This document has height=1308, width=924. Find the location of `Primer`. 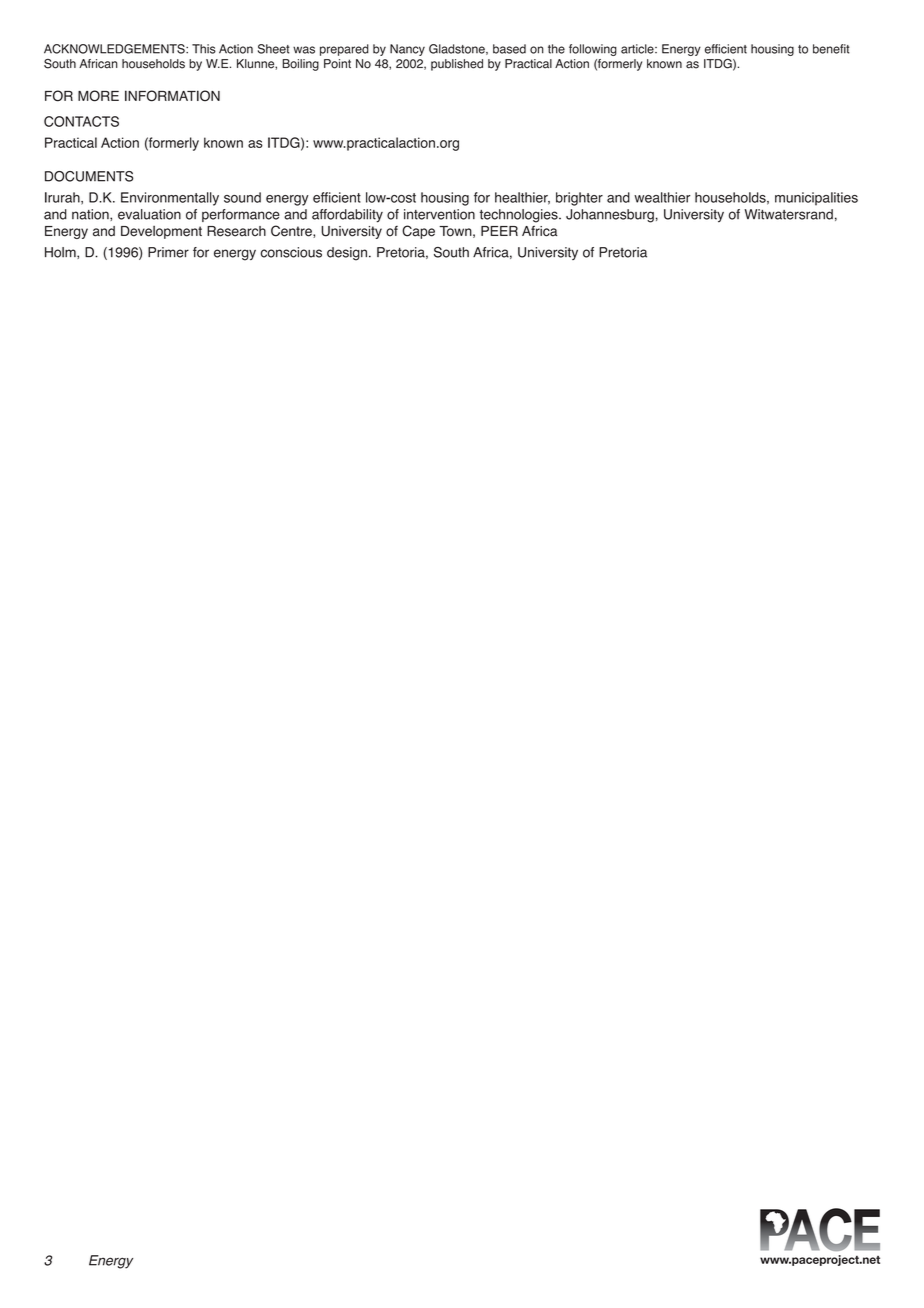

Primer is located at coordinates (168, 252).
